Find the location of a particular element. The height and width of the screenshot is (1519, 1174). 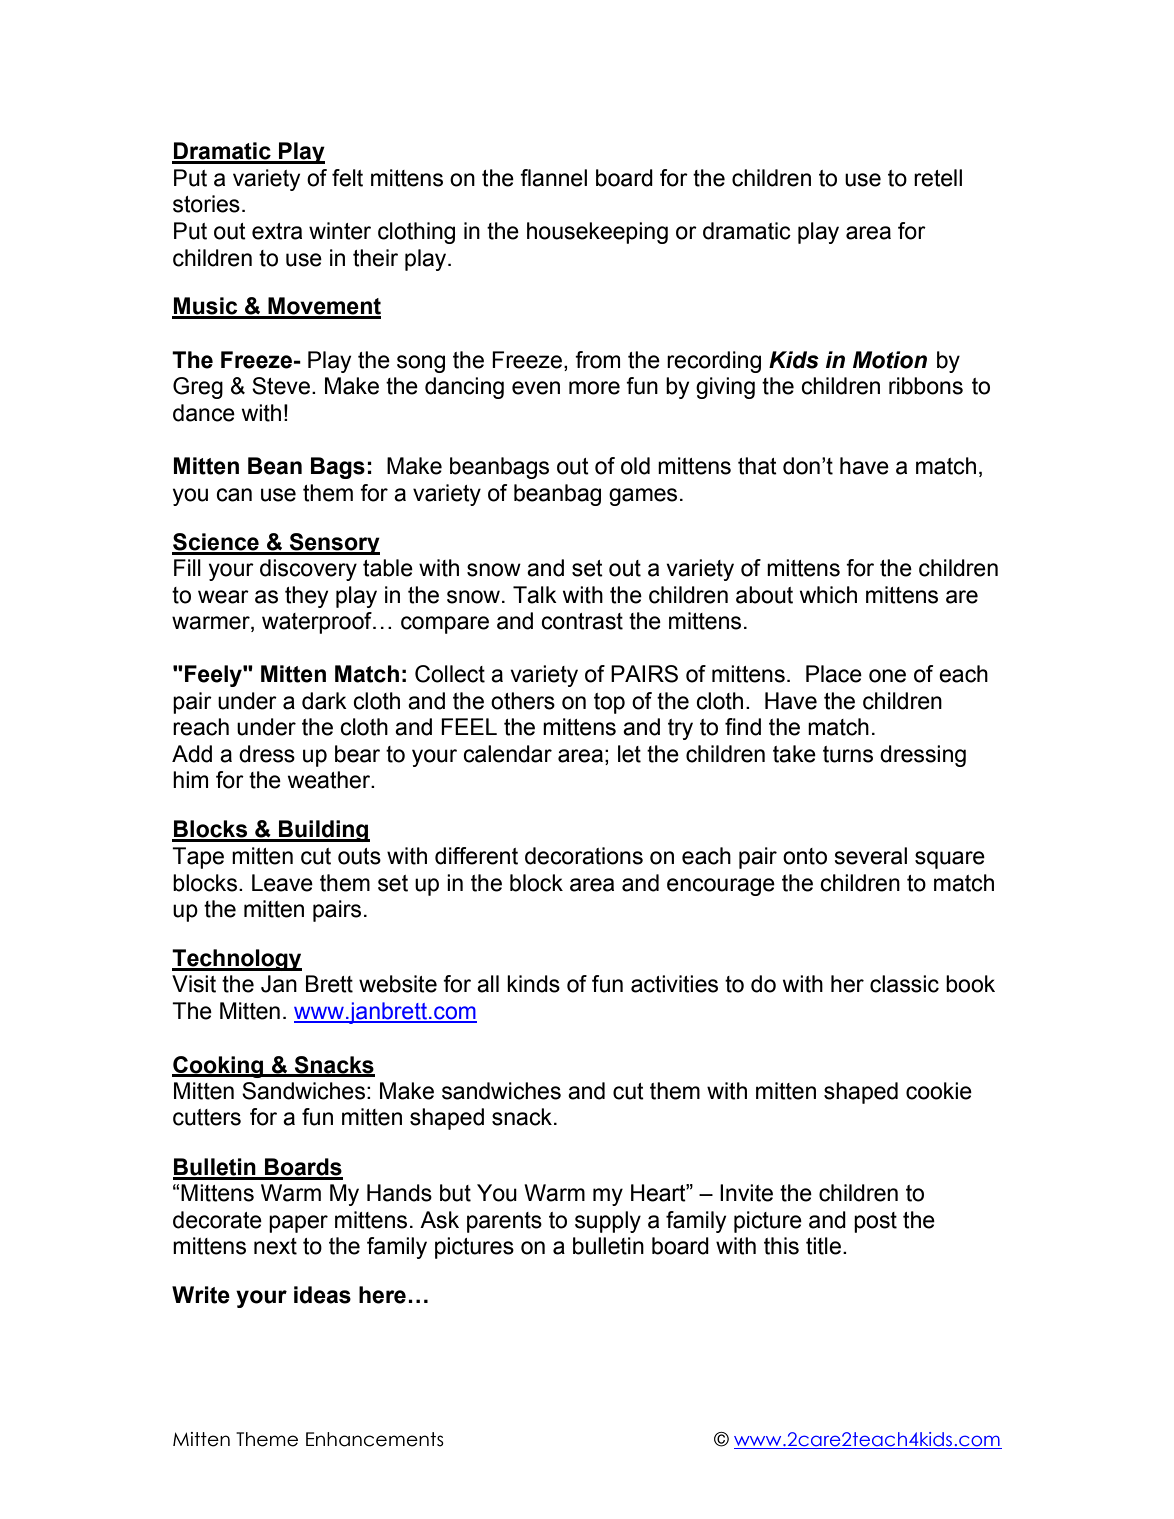

decorations is located at coordinates (584, 856).
